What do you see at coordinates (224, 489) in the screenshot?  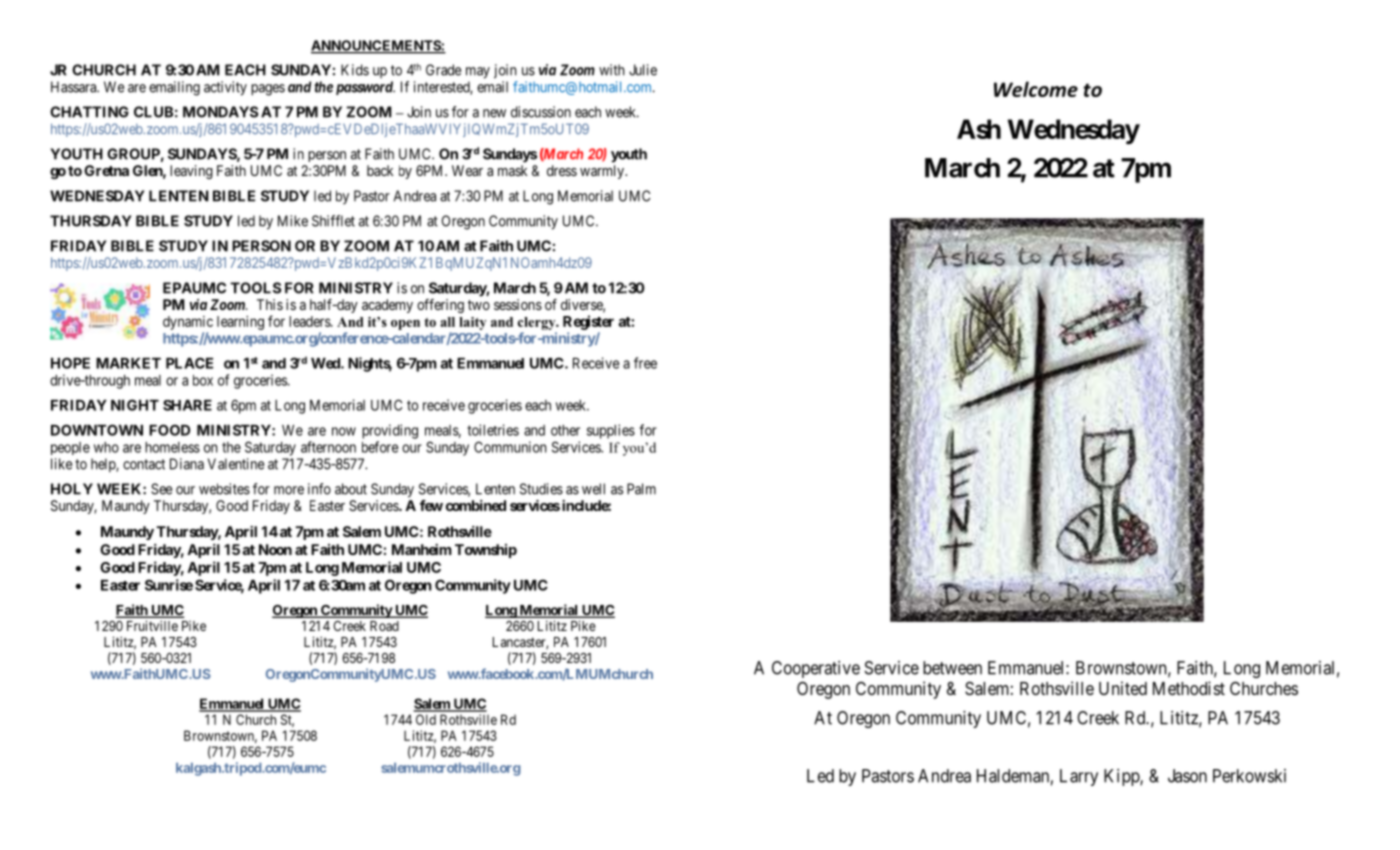 I see `websites` at bounding box center [224, 489].
